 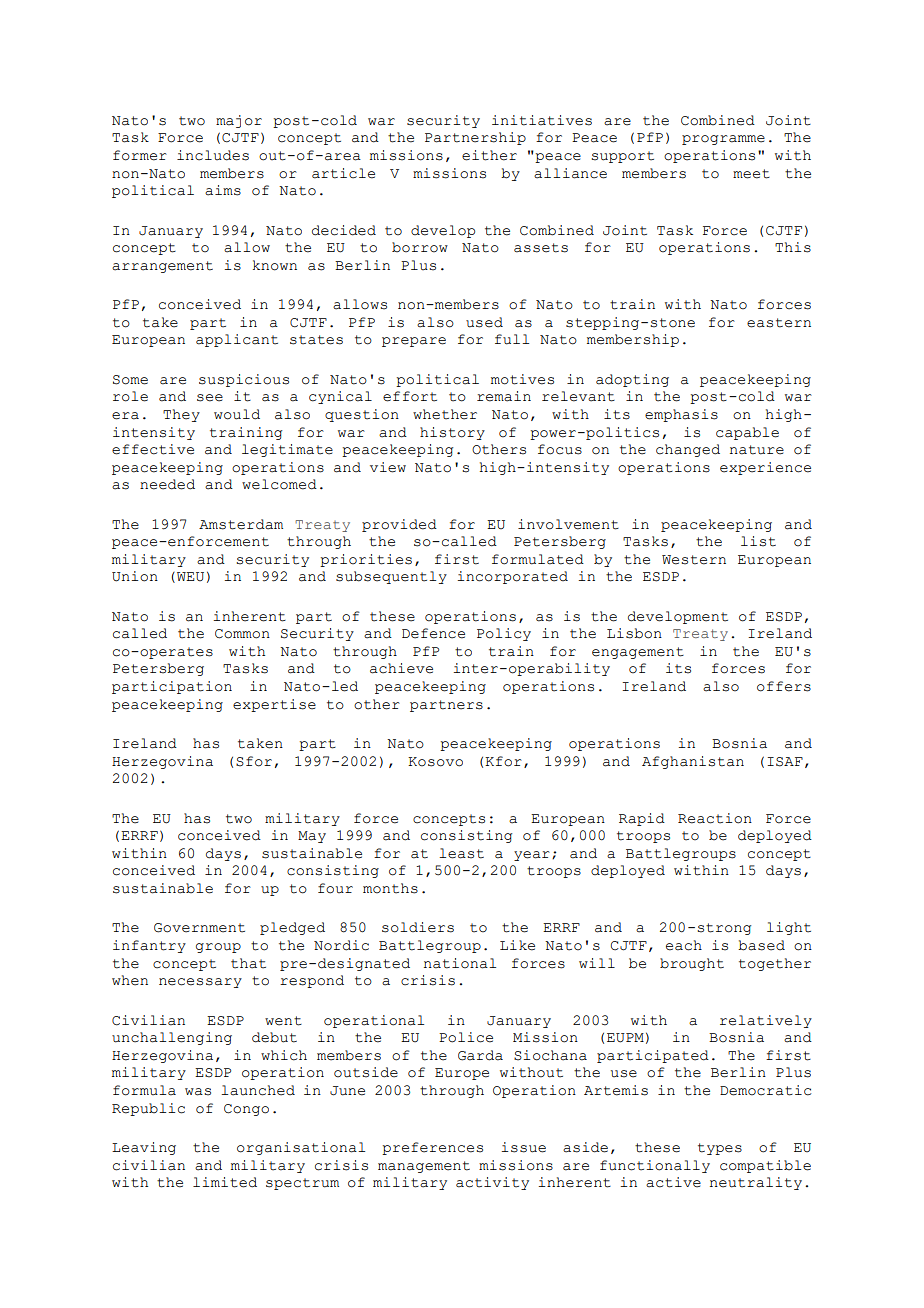 What do you see at coordinates (225, 1182) in the screenshot?
I see `limited` at bounding box center [225, 1182].
